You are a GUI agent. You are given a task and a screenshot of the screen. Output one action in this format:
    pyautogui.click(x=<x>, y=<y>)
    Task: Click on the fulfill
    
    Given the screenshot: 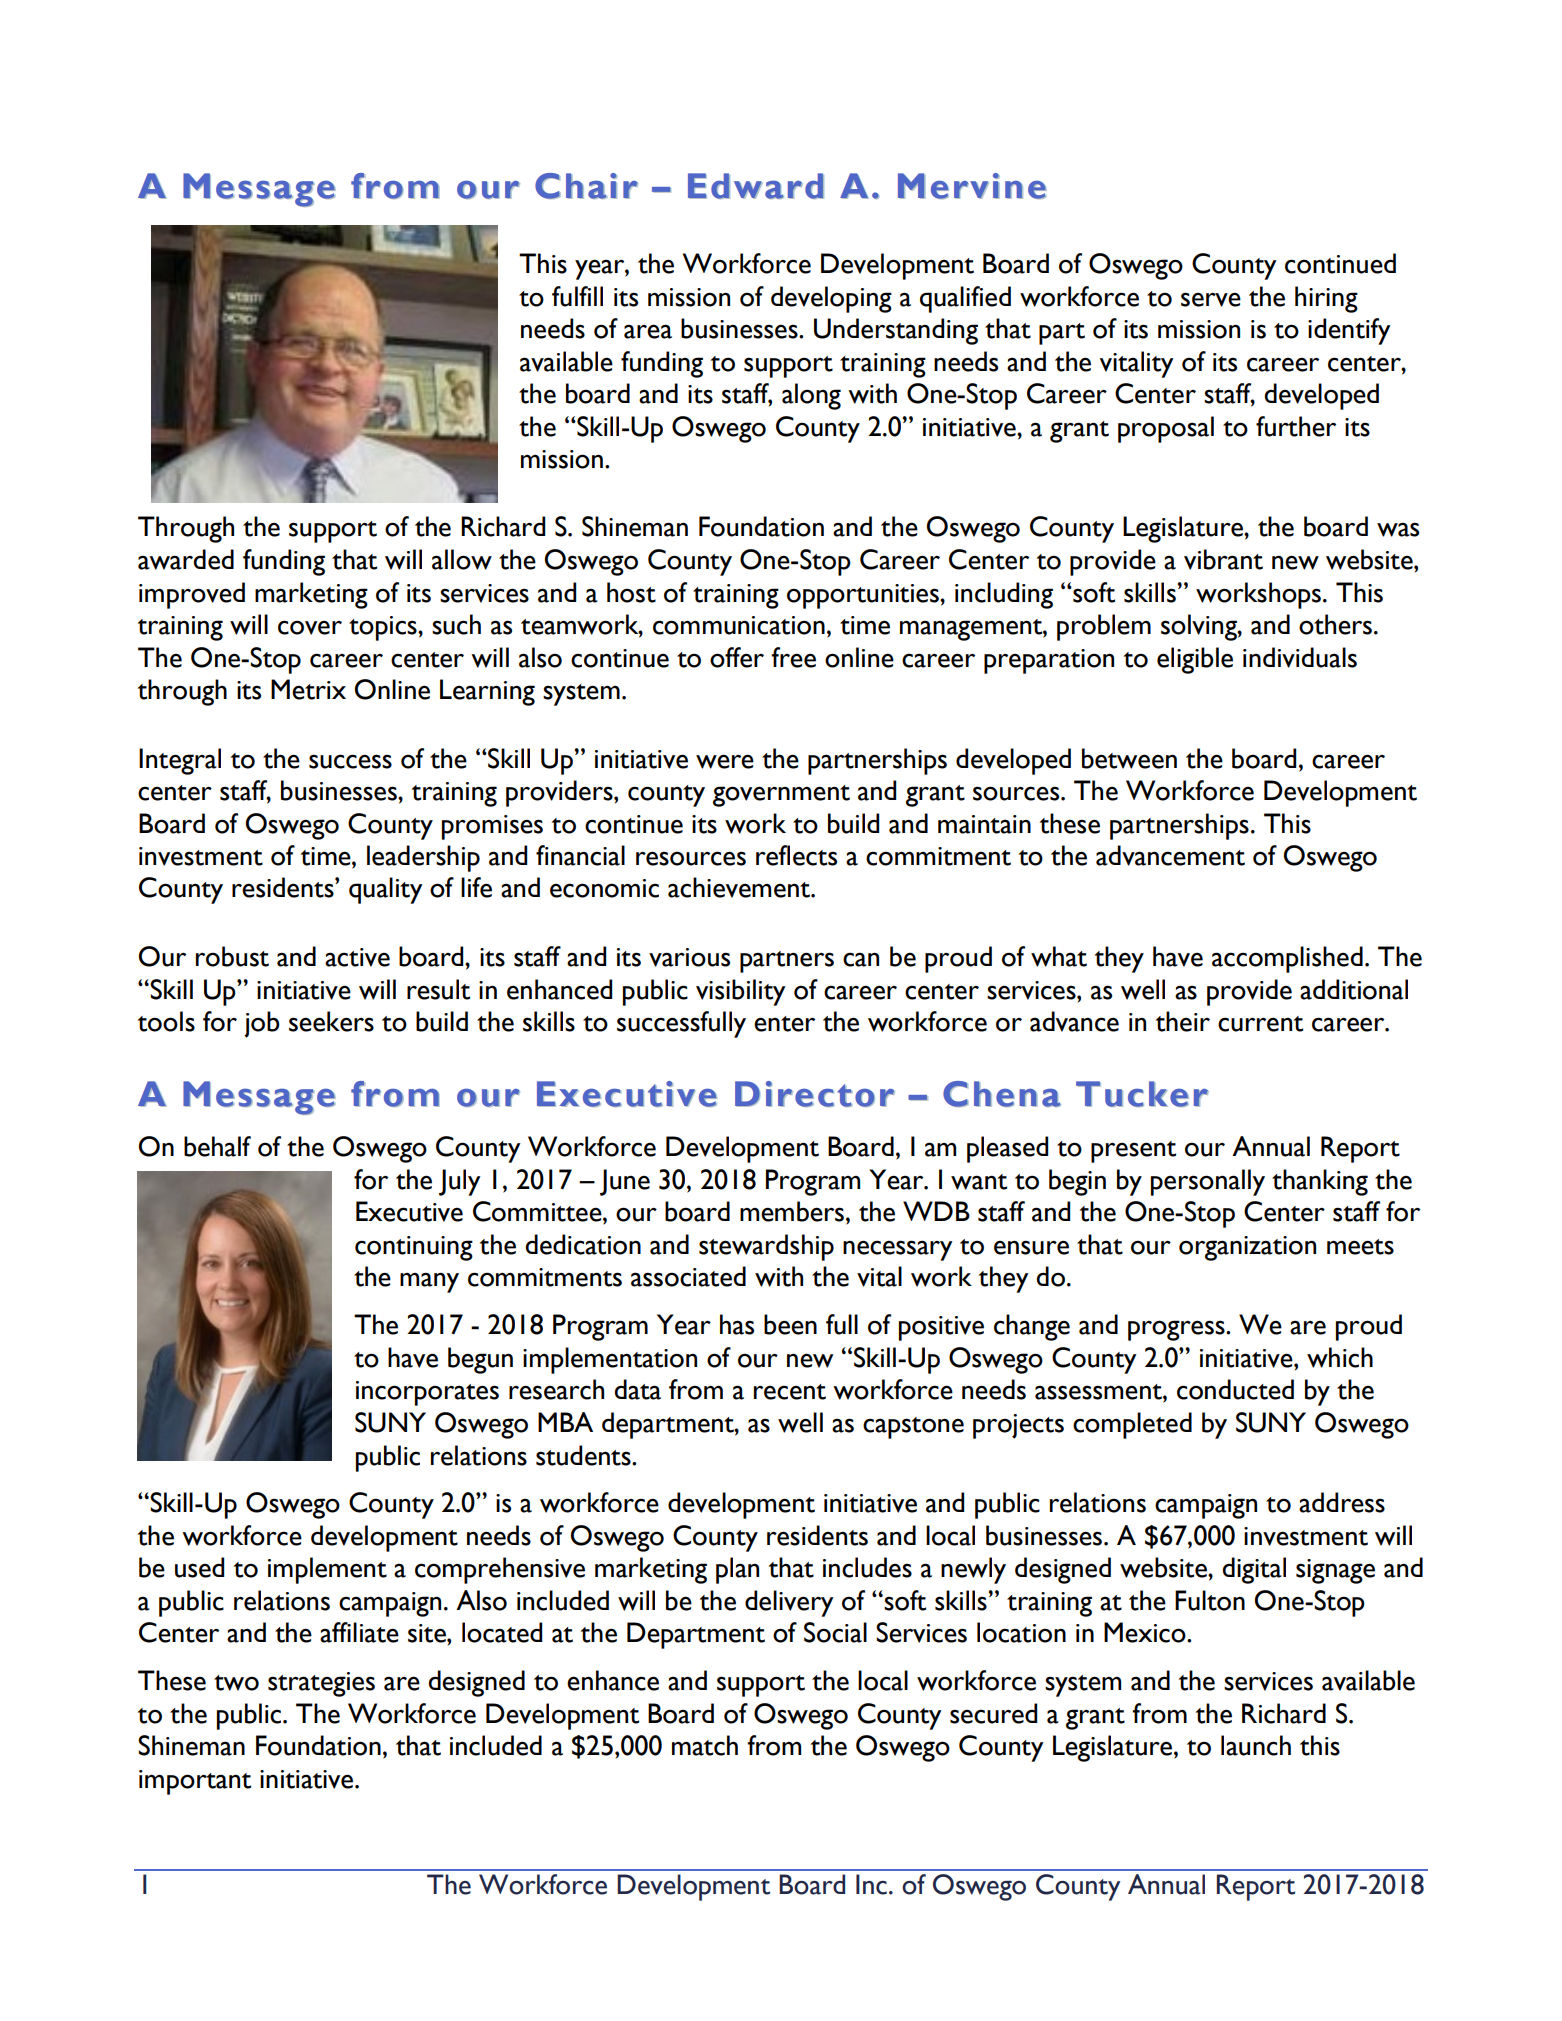 What is the action you would take?
    pyautogui.click(x=577, y=296)
